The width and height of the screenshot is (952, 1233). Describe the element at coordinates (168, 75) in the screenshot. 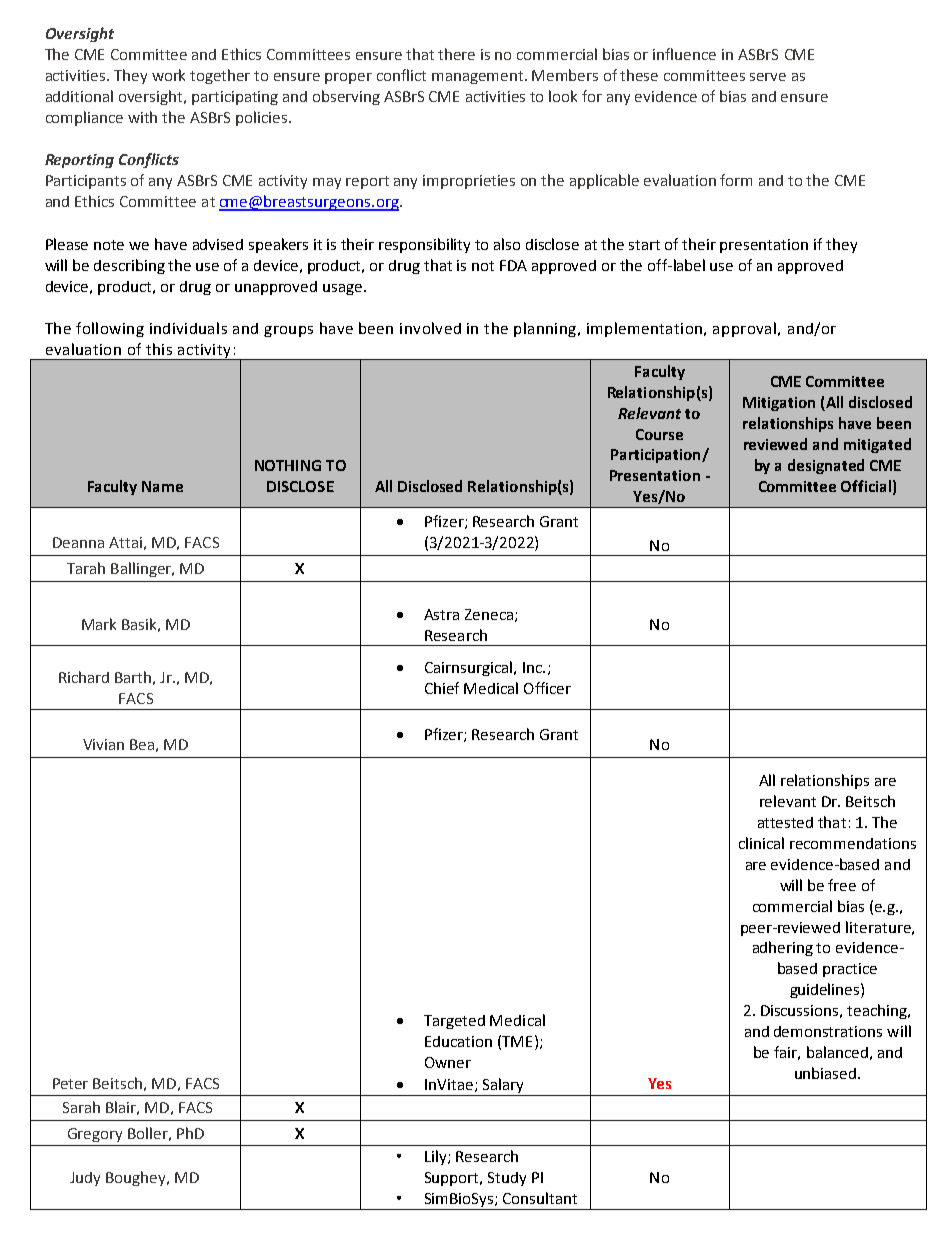

I see `work` at that location.
